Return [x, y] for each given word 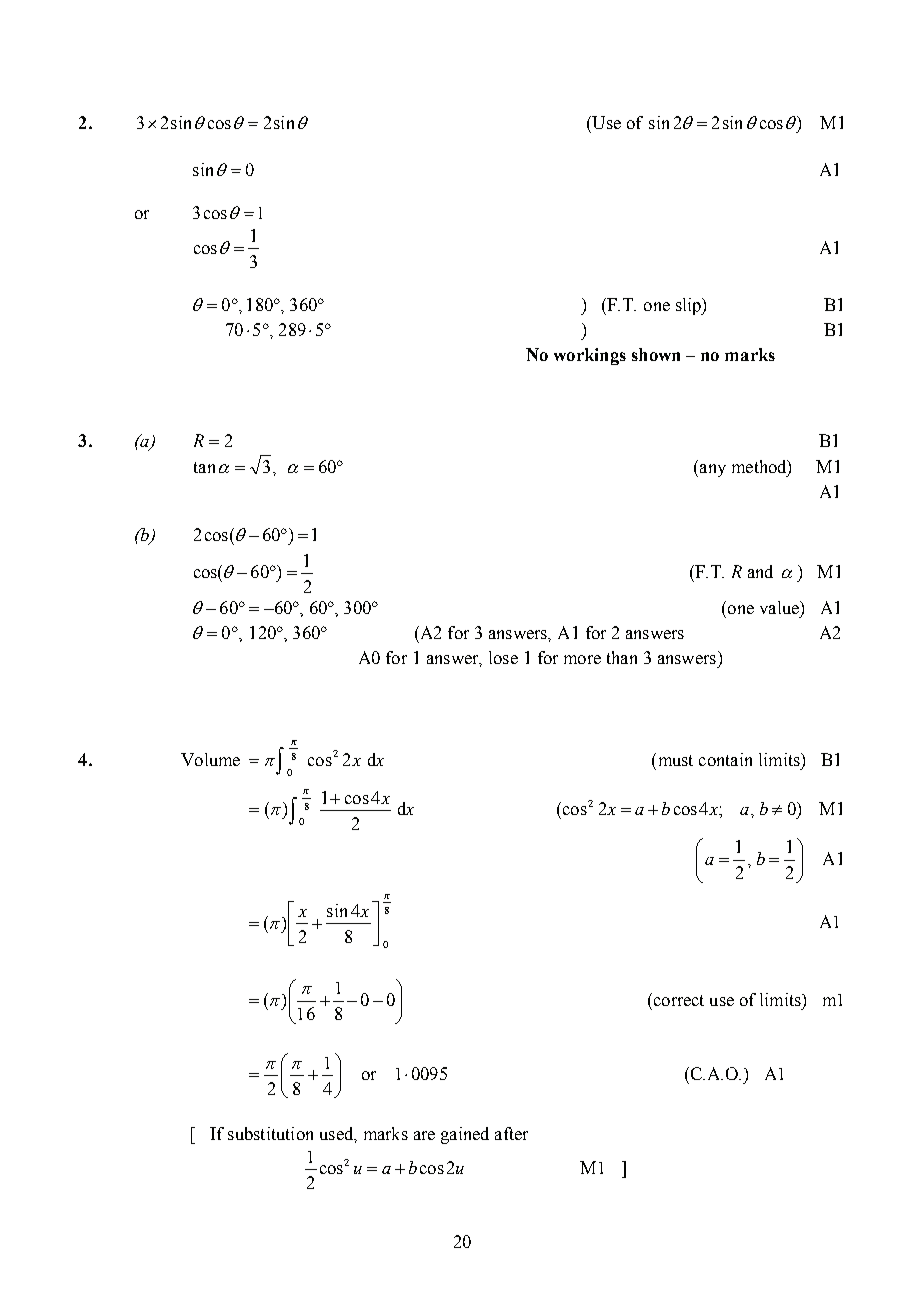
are [424, 1135]
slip [690, 306]
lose [503, 657]
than [622, 657]
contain [725, 759]
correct [677, 999]
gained [465, 1135]
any [713, 470]
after [511, 1133]
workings [590, 356]
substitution [270, 1133]
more [582, 659]
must [674, 759]
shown [656, 354]
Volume [210, 759]
